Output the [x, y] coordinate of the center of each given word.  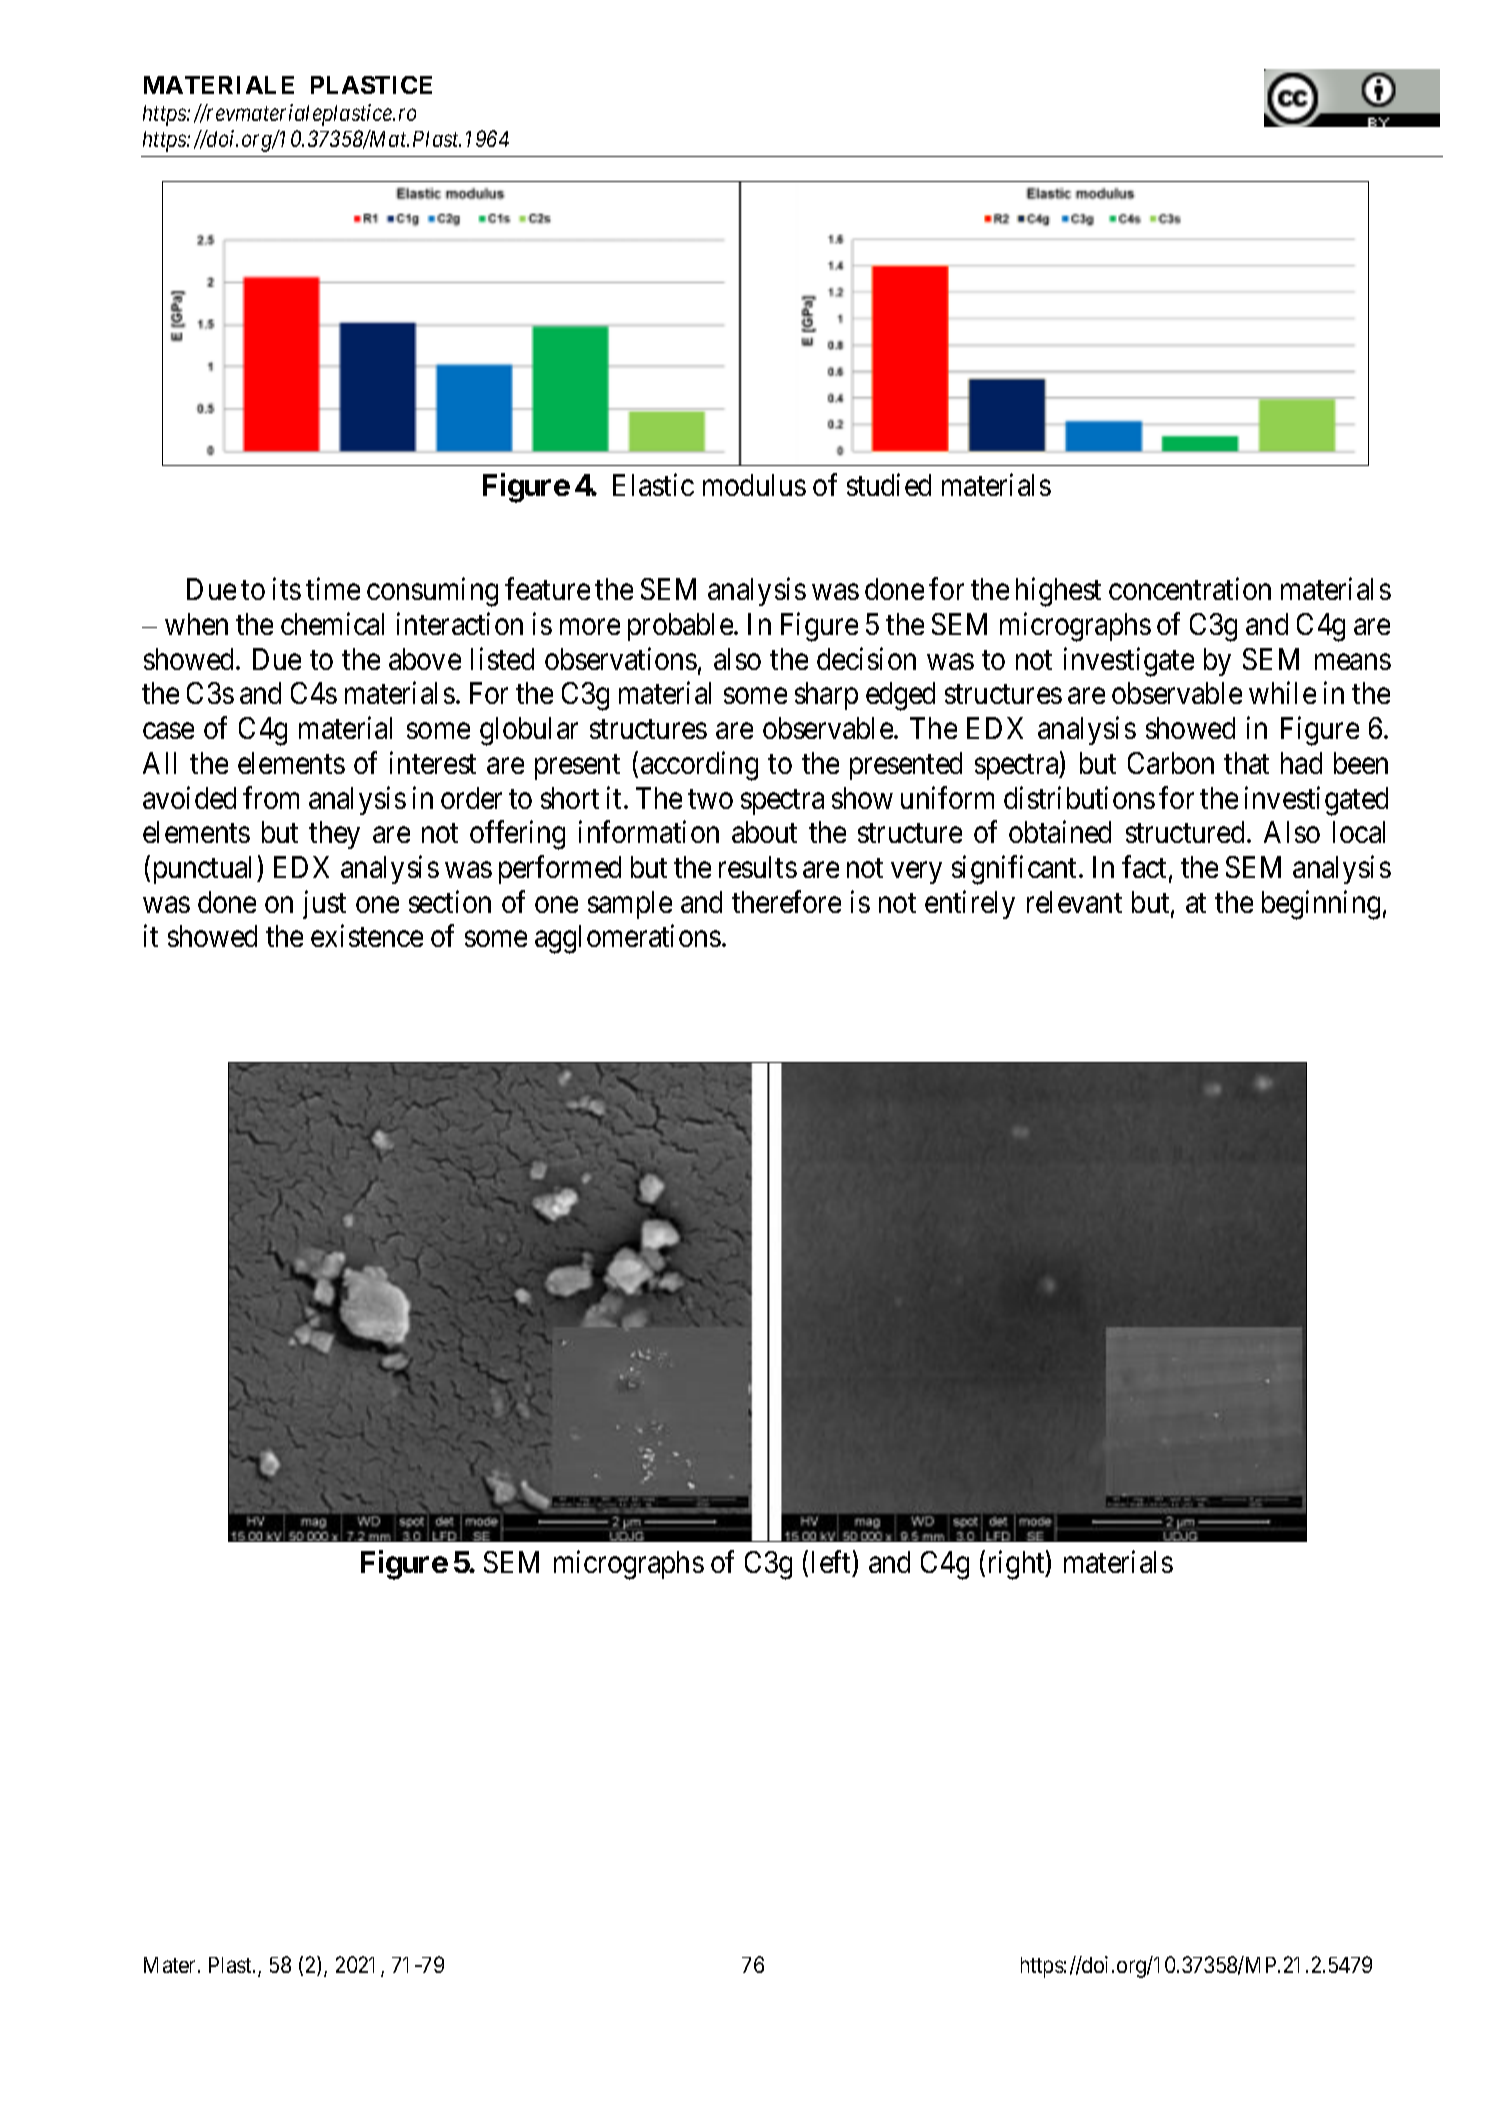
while [1282, 693]
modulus [754, 485]
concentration [1190, 589]
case [168, 731]
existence [367, 936]
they [334, 835]
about [764, 832]
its [287, 589]
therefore [786, 901]
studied [889, 485]
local [1359, 832]
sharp [826, 696]
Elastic [653, 485]
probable [680, 627]
